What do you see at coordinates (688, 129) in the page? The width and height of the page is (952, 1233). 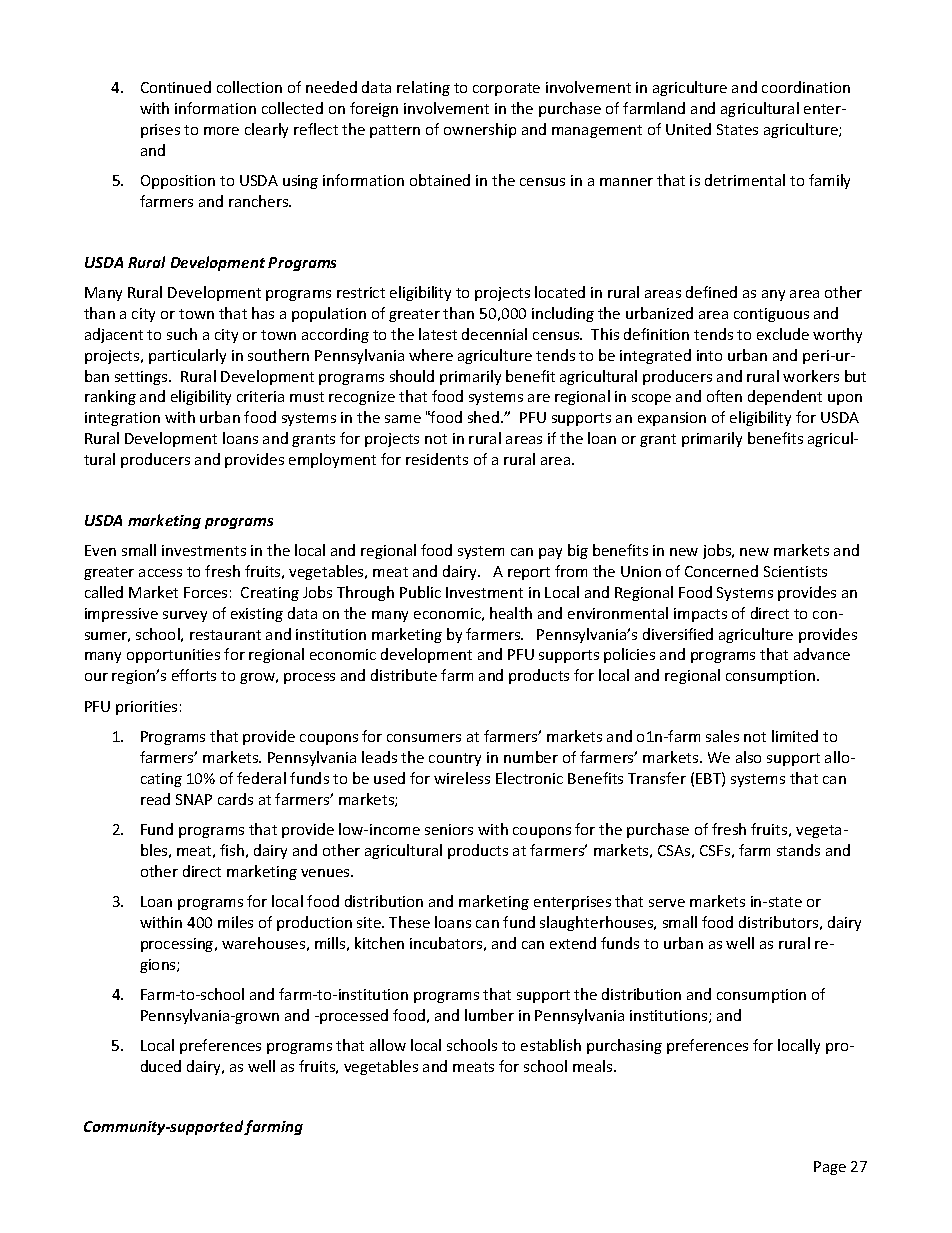 I see `United` at bounding box center [688, 129].
